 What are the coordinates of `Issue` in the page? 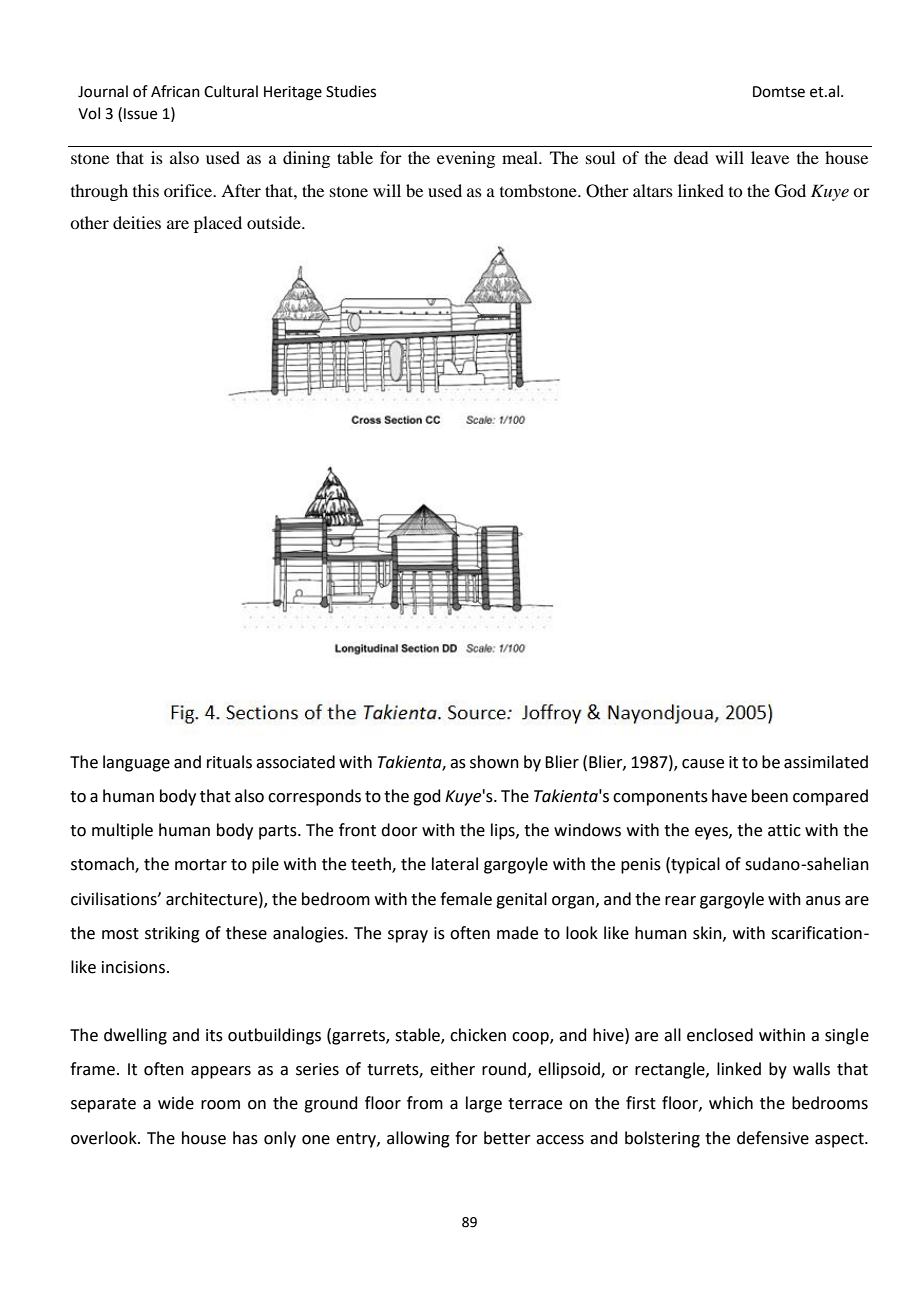 It's located at (140, 114).
